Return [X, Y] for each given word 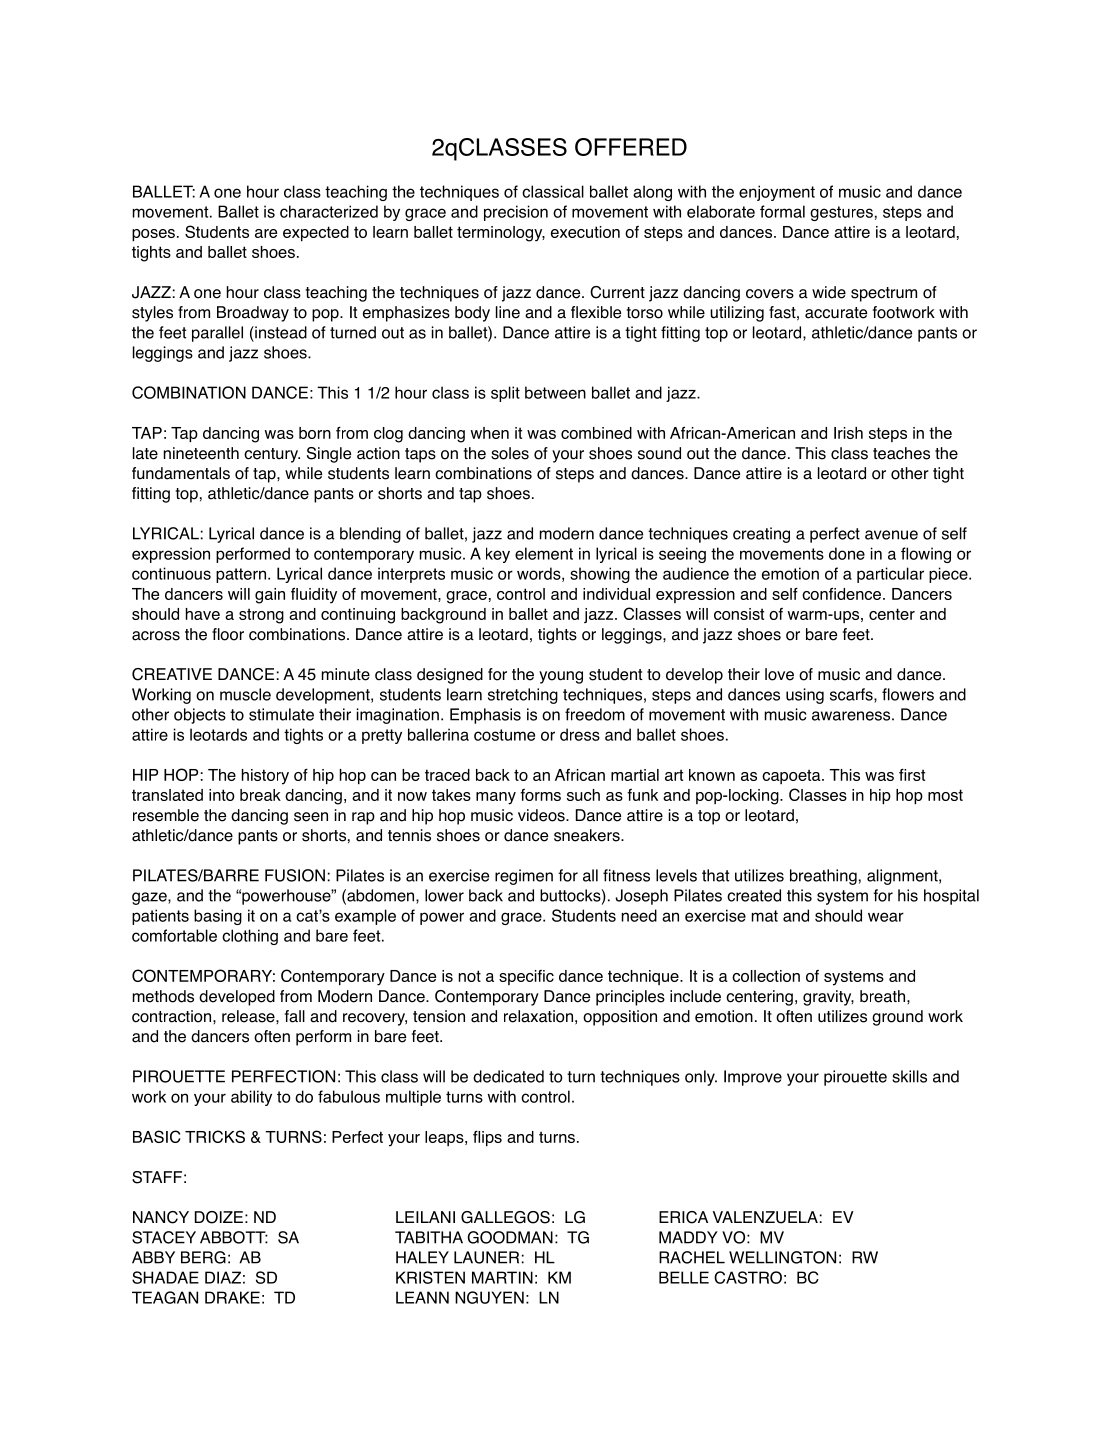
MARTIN [502, 1277]
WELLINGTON [782, 1257]
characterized [329, 211]
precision [516, 213]
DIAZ [223, 1277]
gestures [841, 213]
